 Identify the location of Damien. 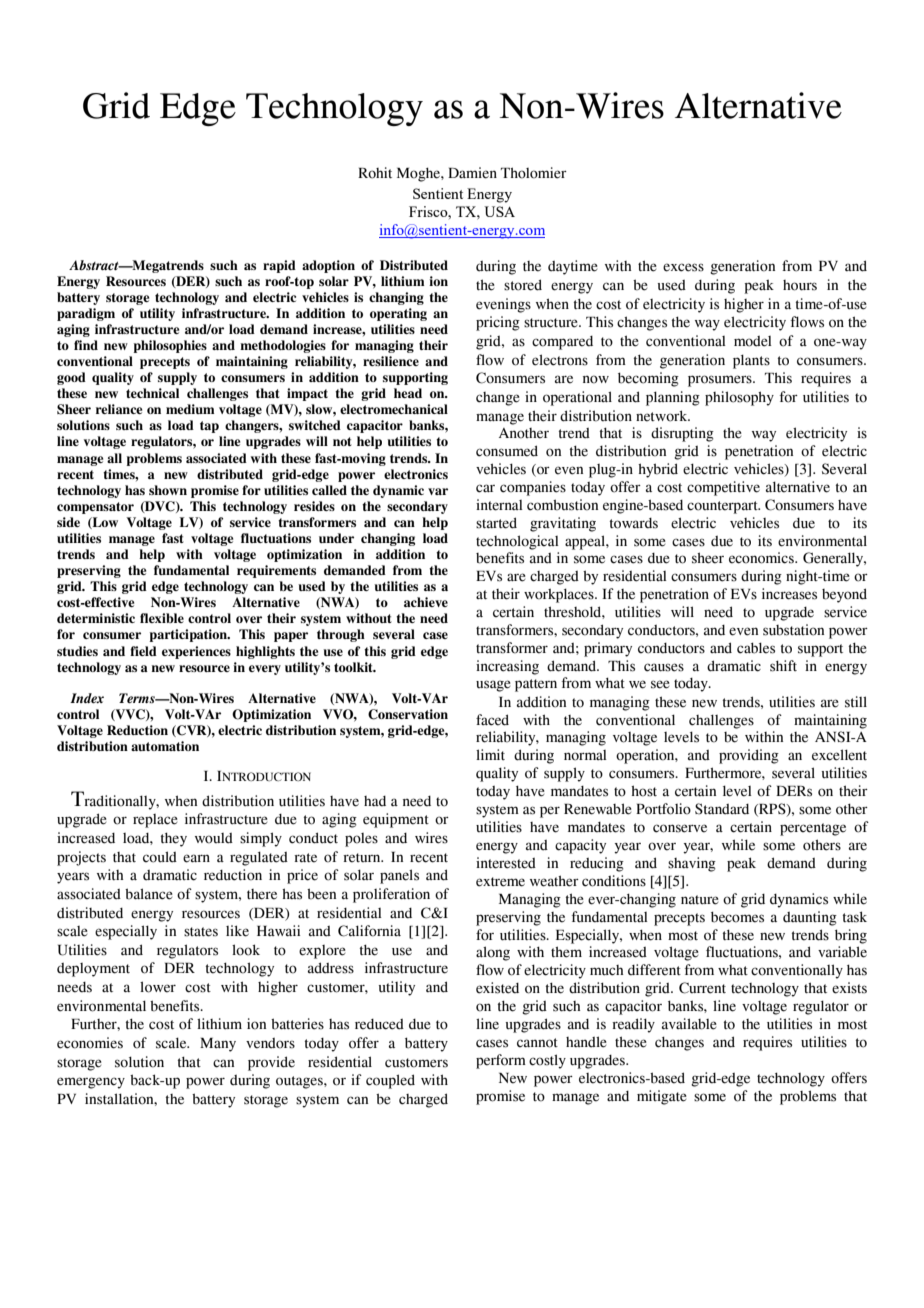
(472, 173).
